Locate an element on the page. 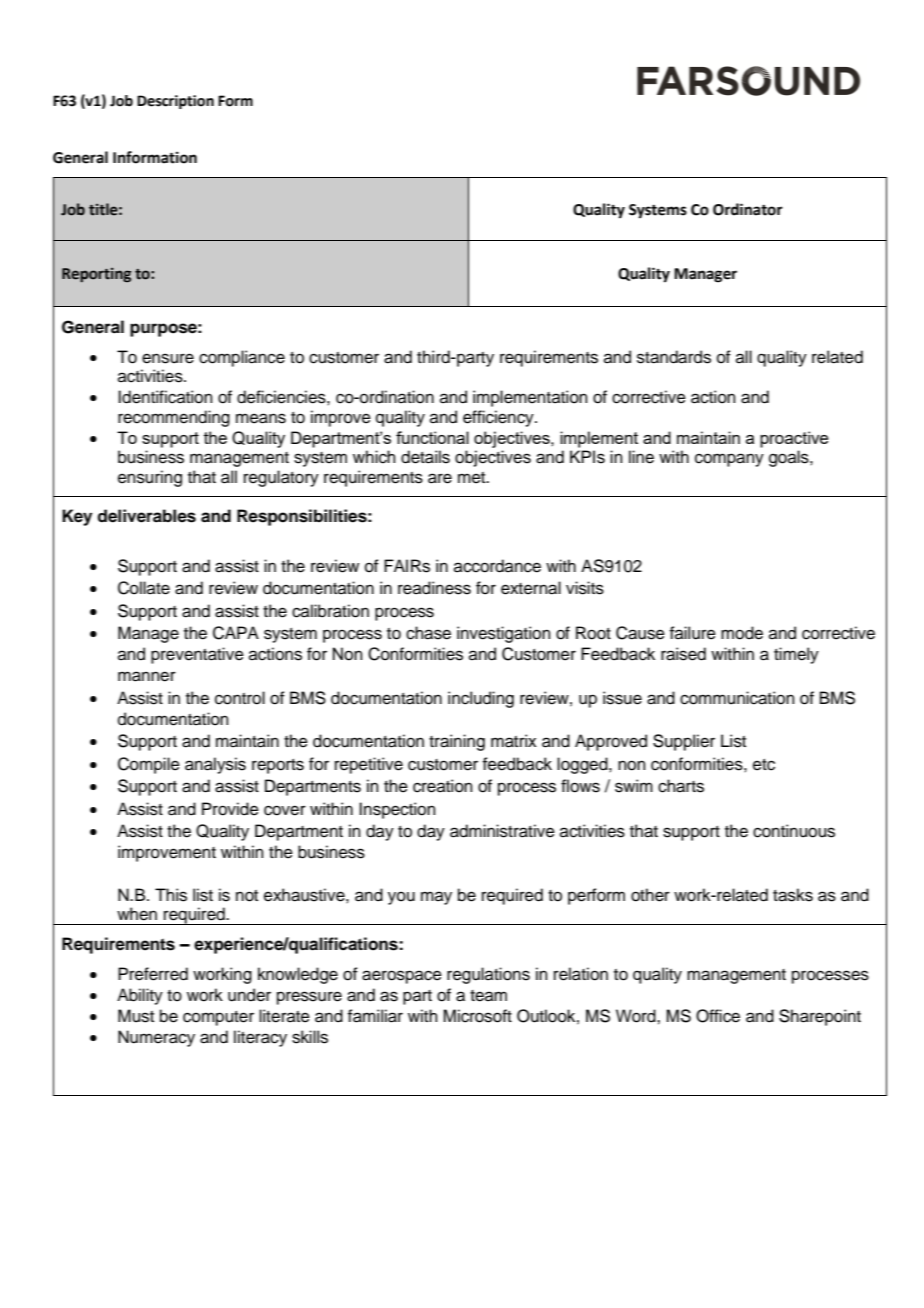  Description is located at coordinates (175, 102).
